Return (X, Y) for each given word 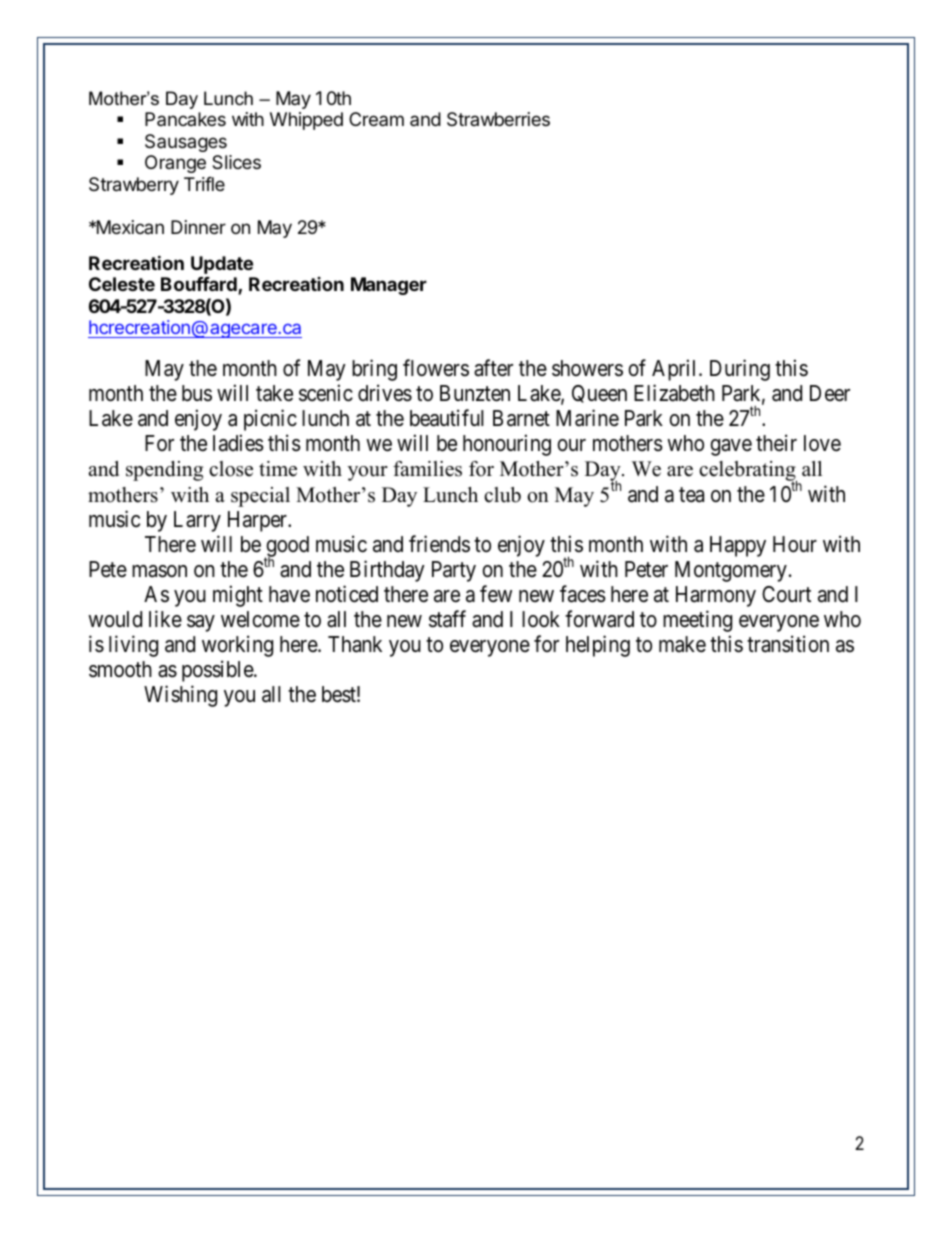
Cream (376, 119)
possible (218, 671)
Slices (236, 162)
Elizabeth (674, 393)
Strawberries (498, 119)
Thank (355, 644)
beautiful (447, 418)
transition (788, 644)
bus (197, 393)
